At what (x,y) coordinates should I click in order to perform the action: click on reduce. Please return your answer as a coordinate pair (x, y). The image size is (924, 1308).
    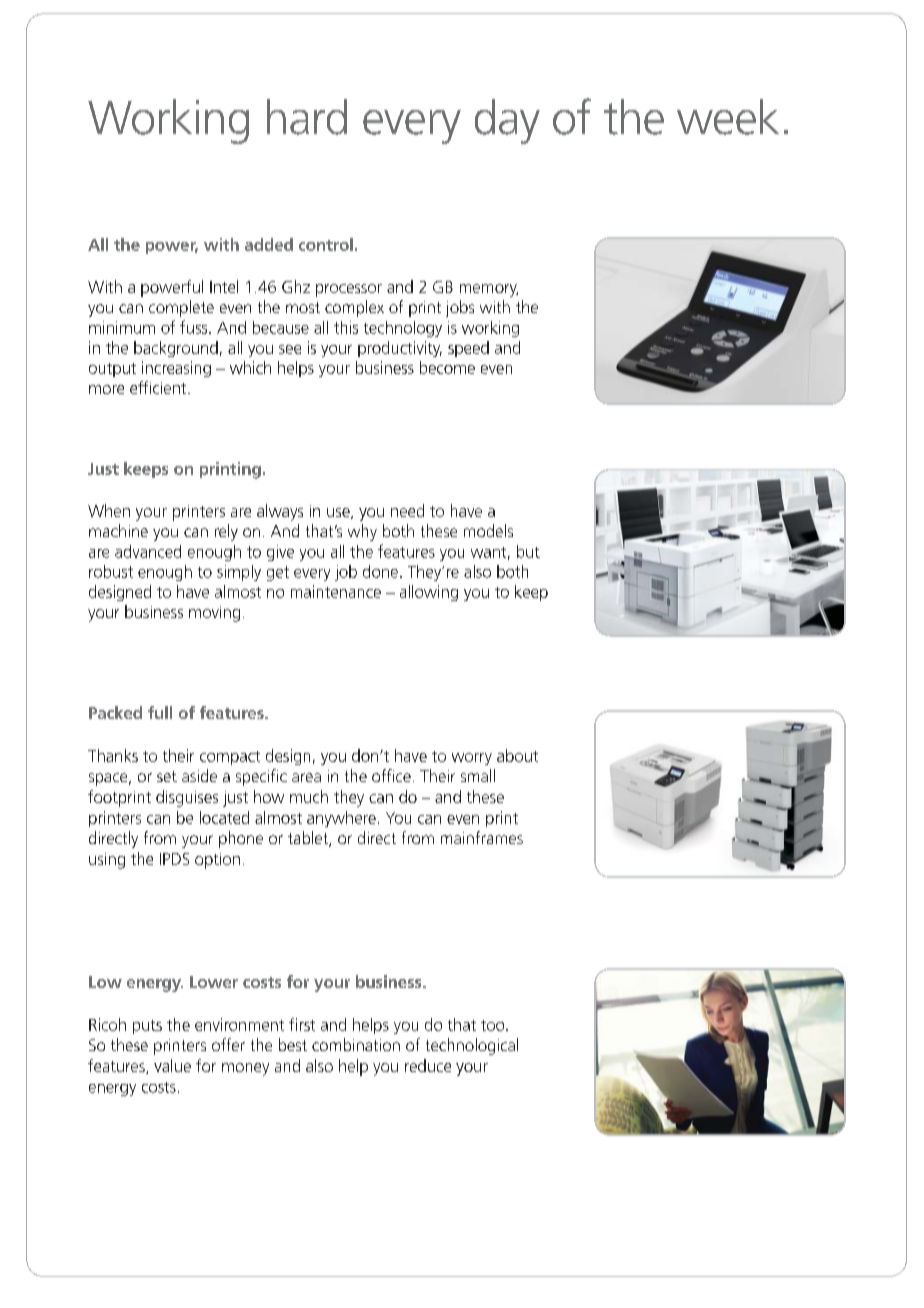
    Looking at the image, I should click on (428, 1065).
